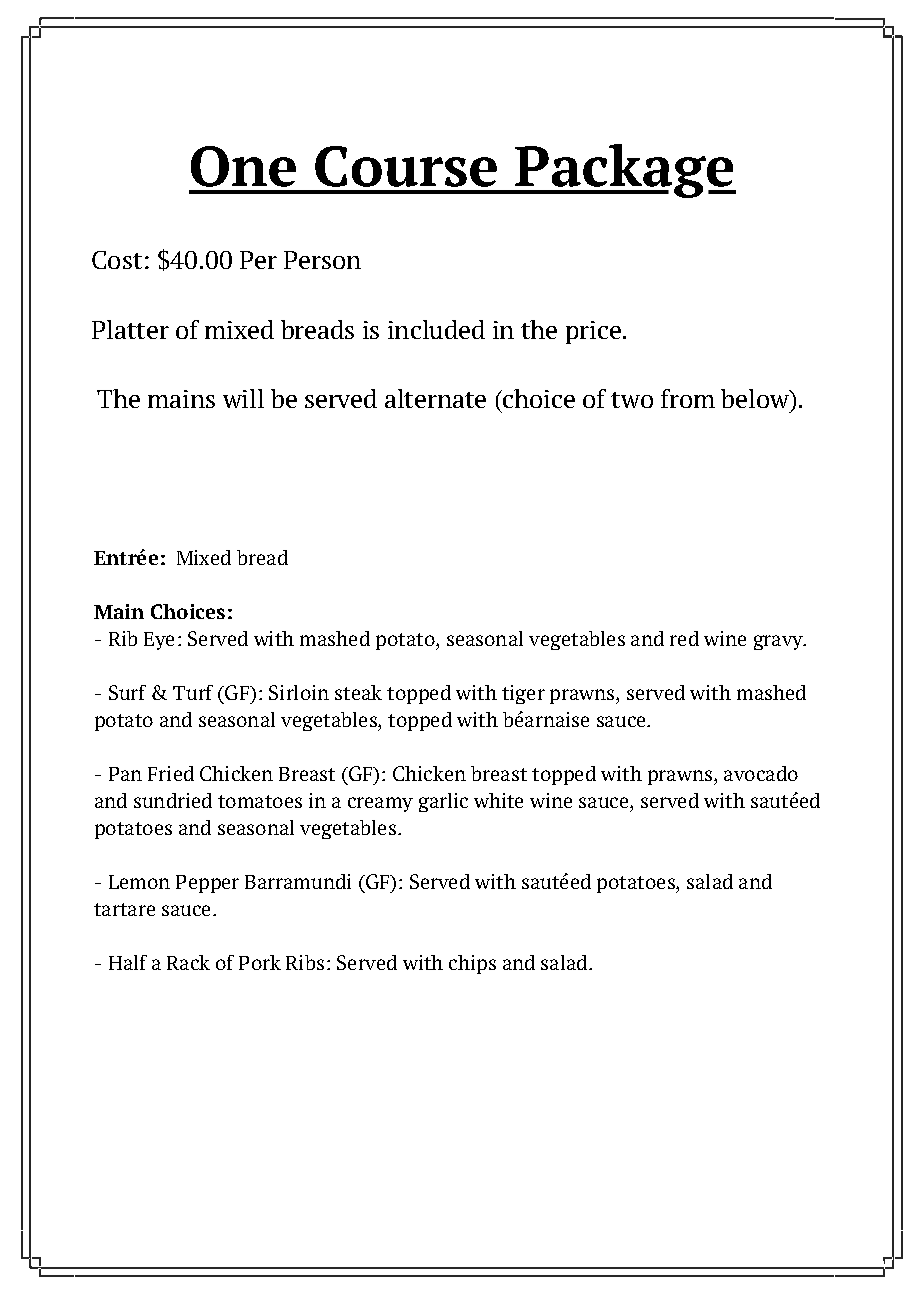 Image resolution: width=924 pixels, height=1294 pixels. What do you see at coordinates (406, 166) in the screenshot?
I see `Course` at bounding box center [406, 166].
